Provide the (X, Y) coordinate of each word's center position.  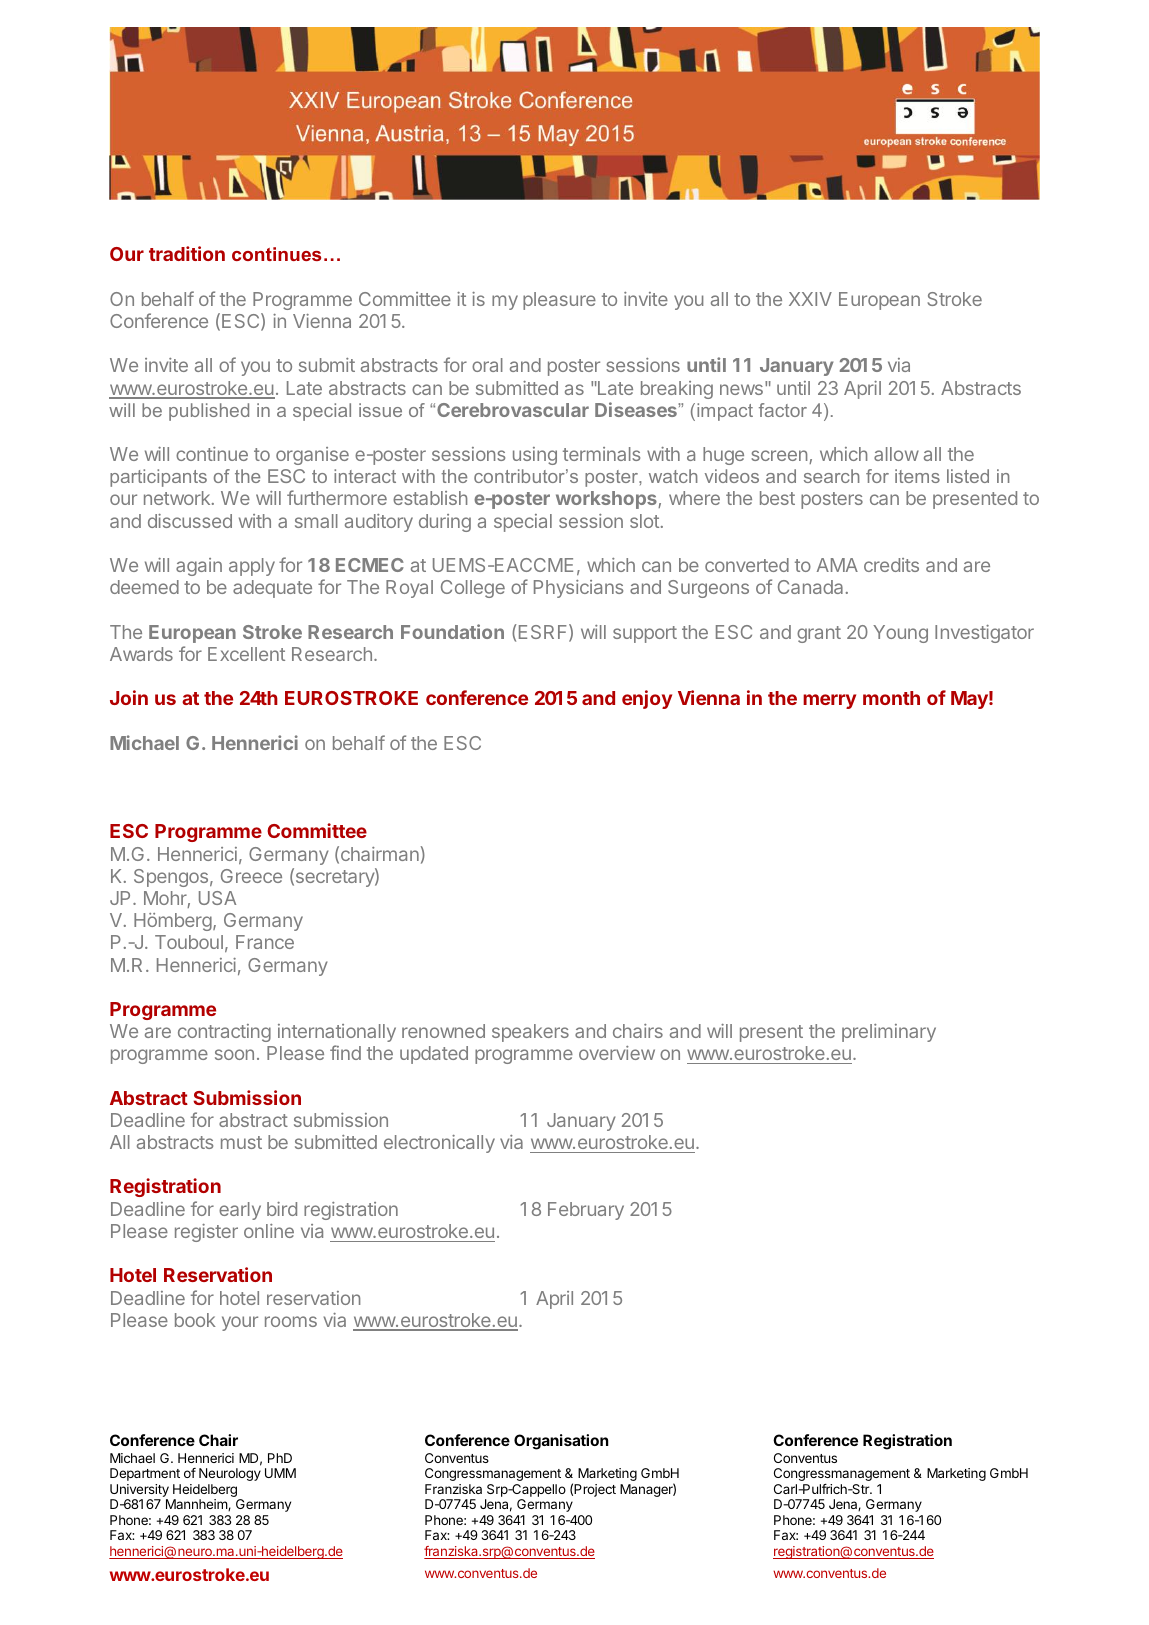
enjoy (647, 699)
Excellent (246, 654)
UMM (280, 1473)
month (891, 698)
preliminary (889, 1033)
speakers (530, 1033)
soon (234, 1054)
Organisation (561, 1442)
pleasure (559, 301)
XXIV (810, 299)
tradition (187, 253)
